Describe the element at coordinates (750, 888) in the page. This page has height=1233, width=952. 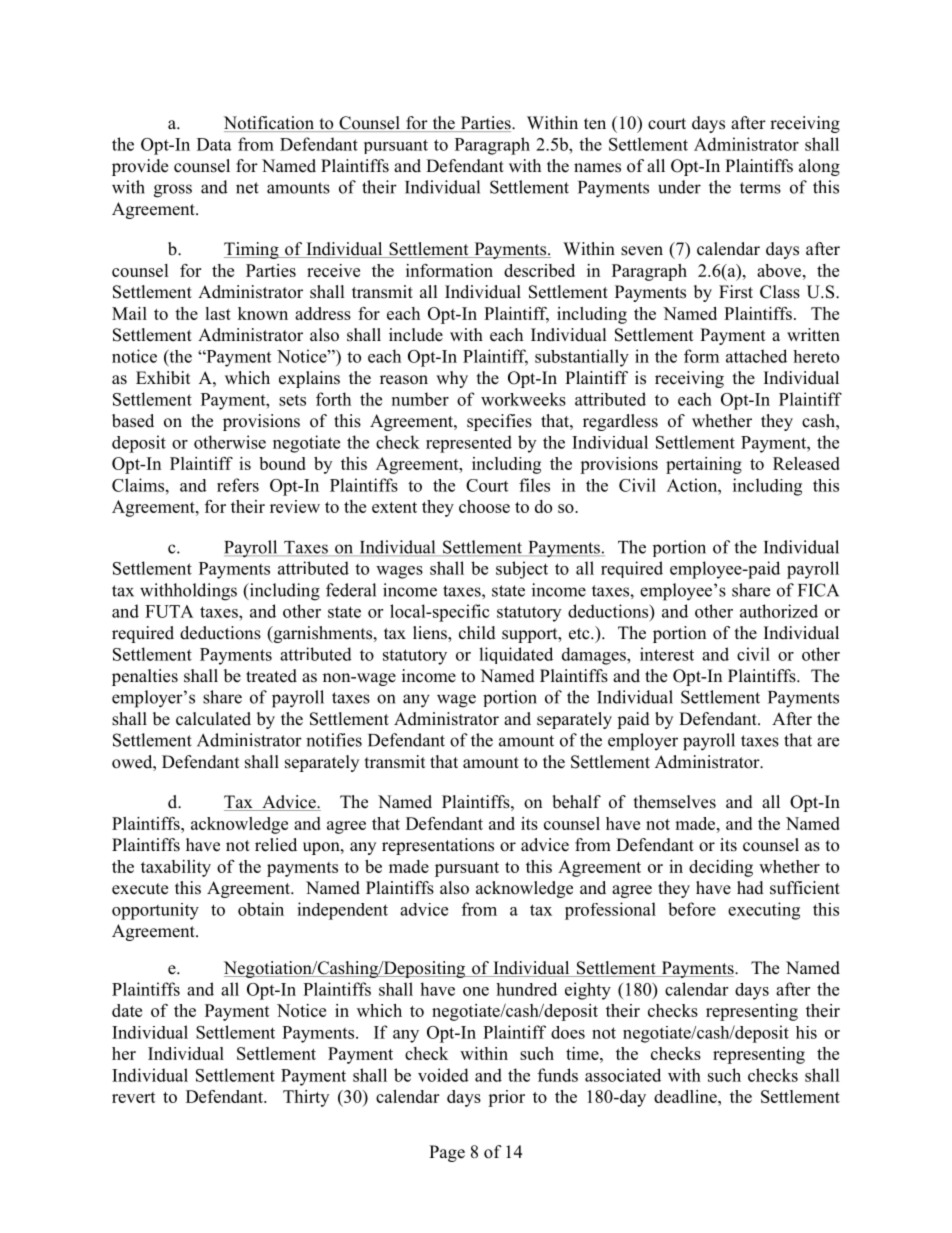
I see `had` at that location.
